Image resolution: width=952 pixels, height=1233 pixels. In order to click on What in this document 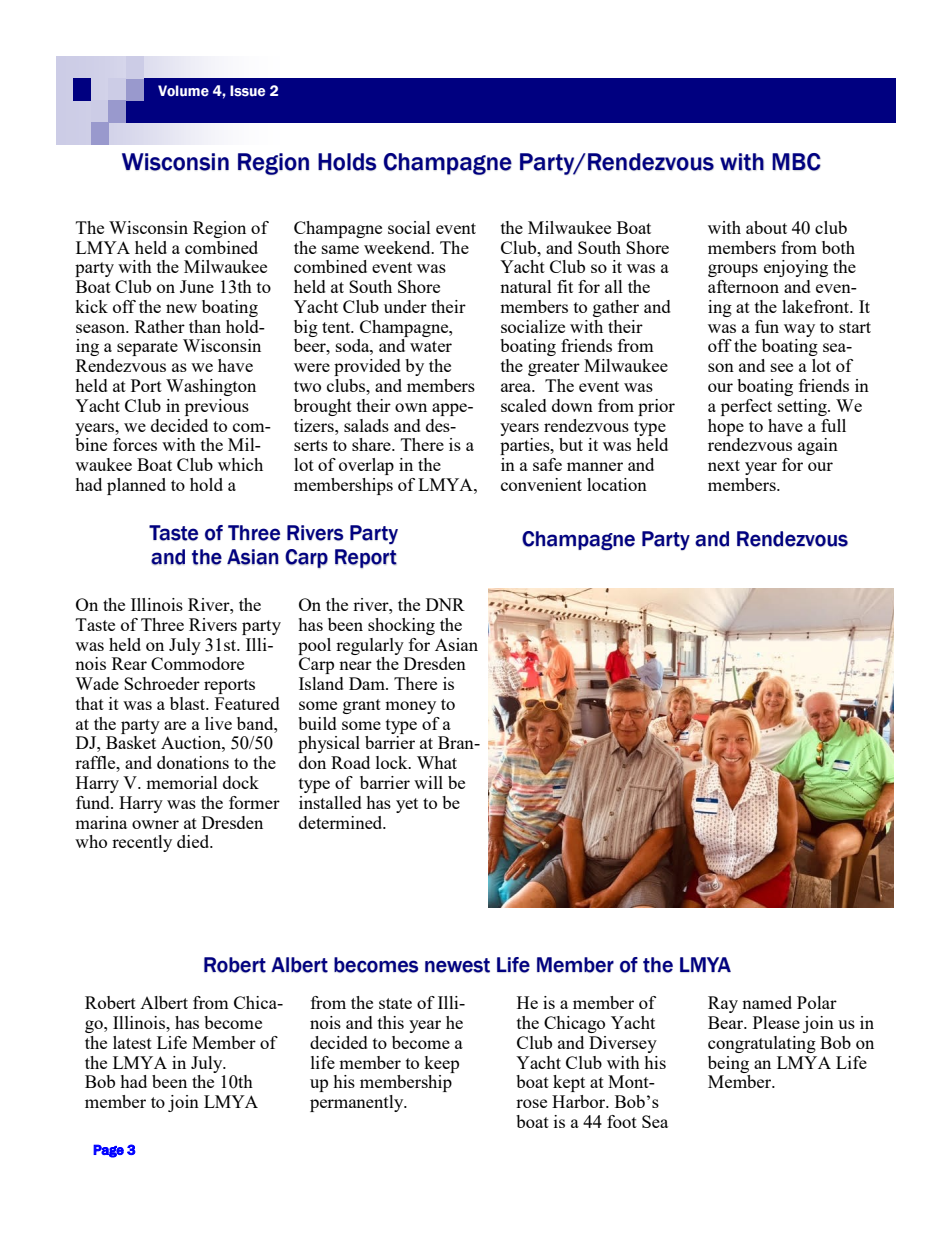, I will do `click(437, 762)`.
